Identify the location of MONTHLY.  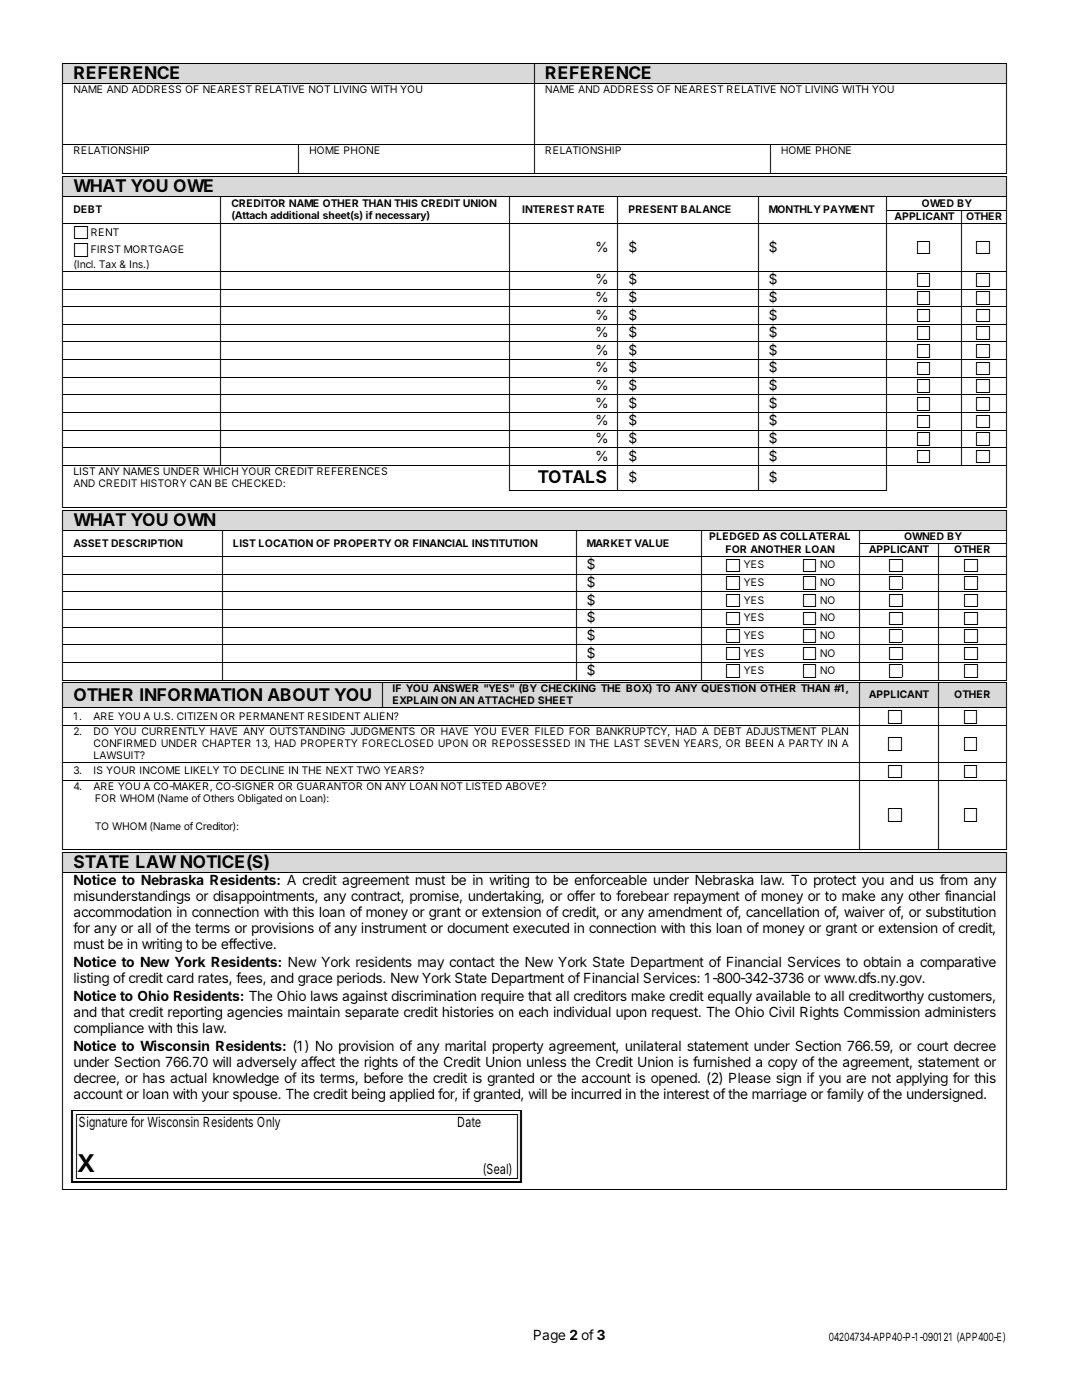
(795, 209).
